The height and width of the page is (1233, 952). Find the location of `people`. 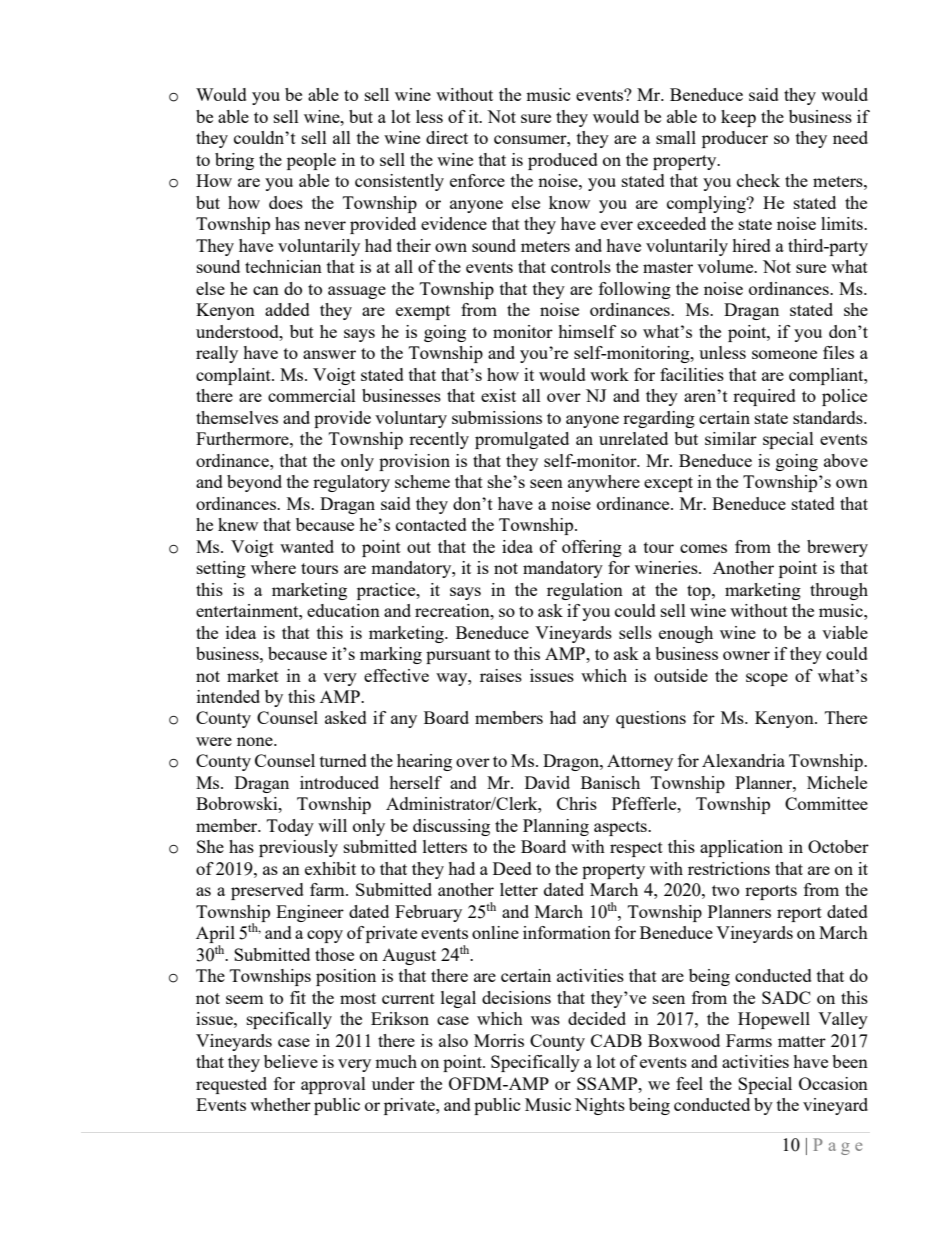

people is located at coordinates (311, 161).
